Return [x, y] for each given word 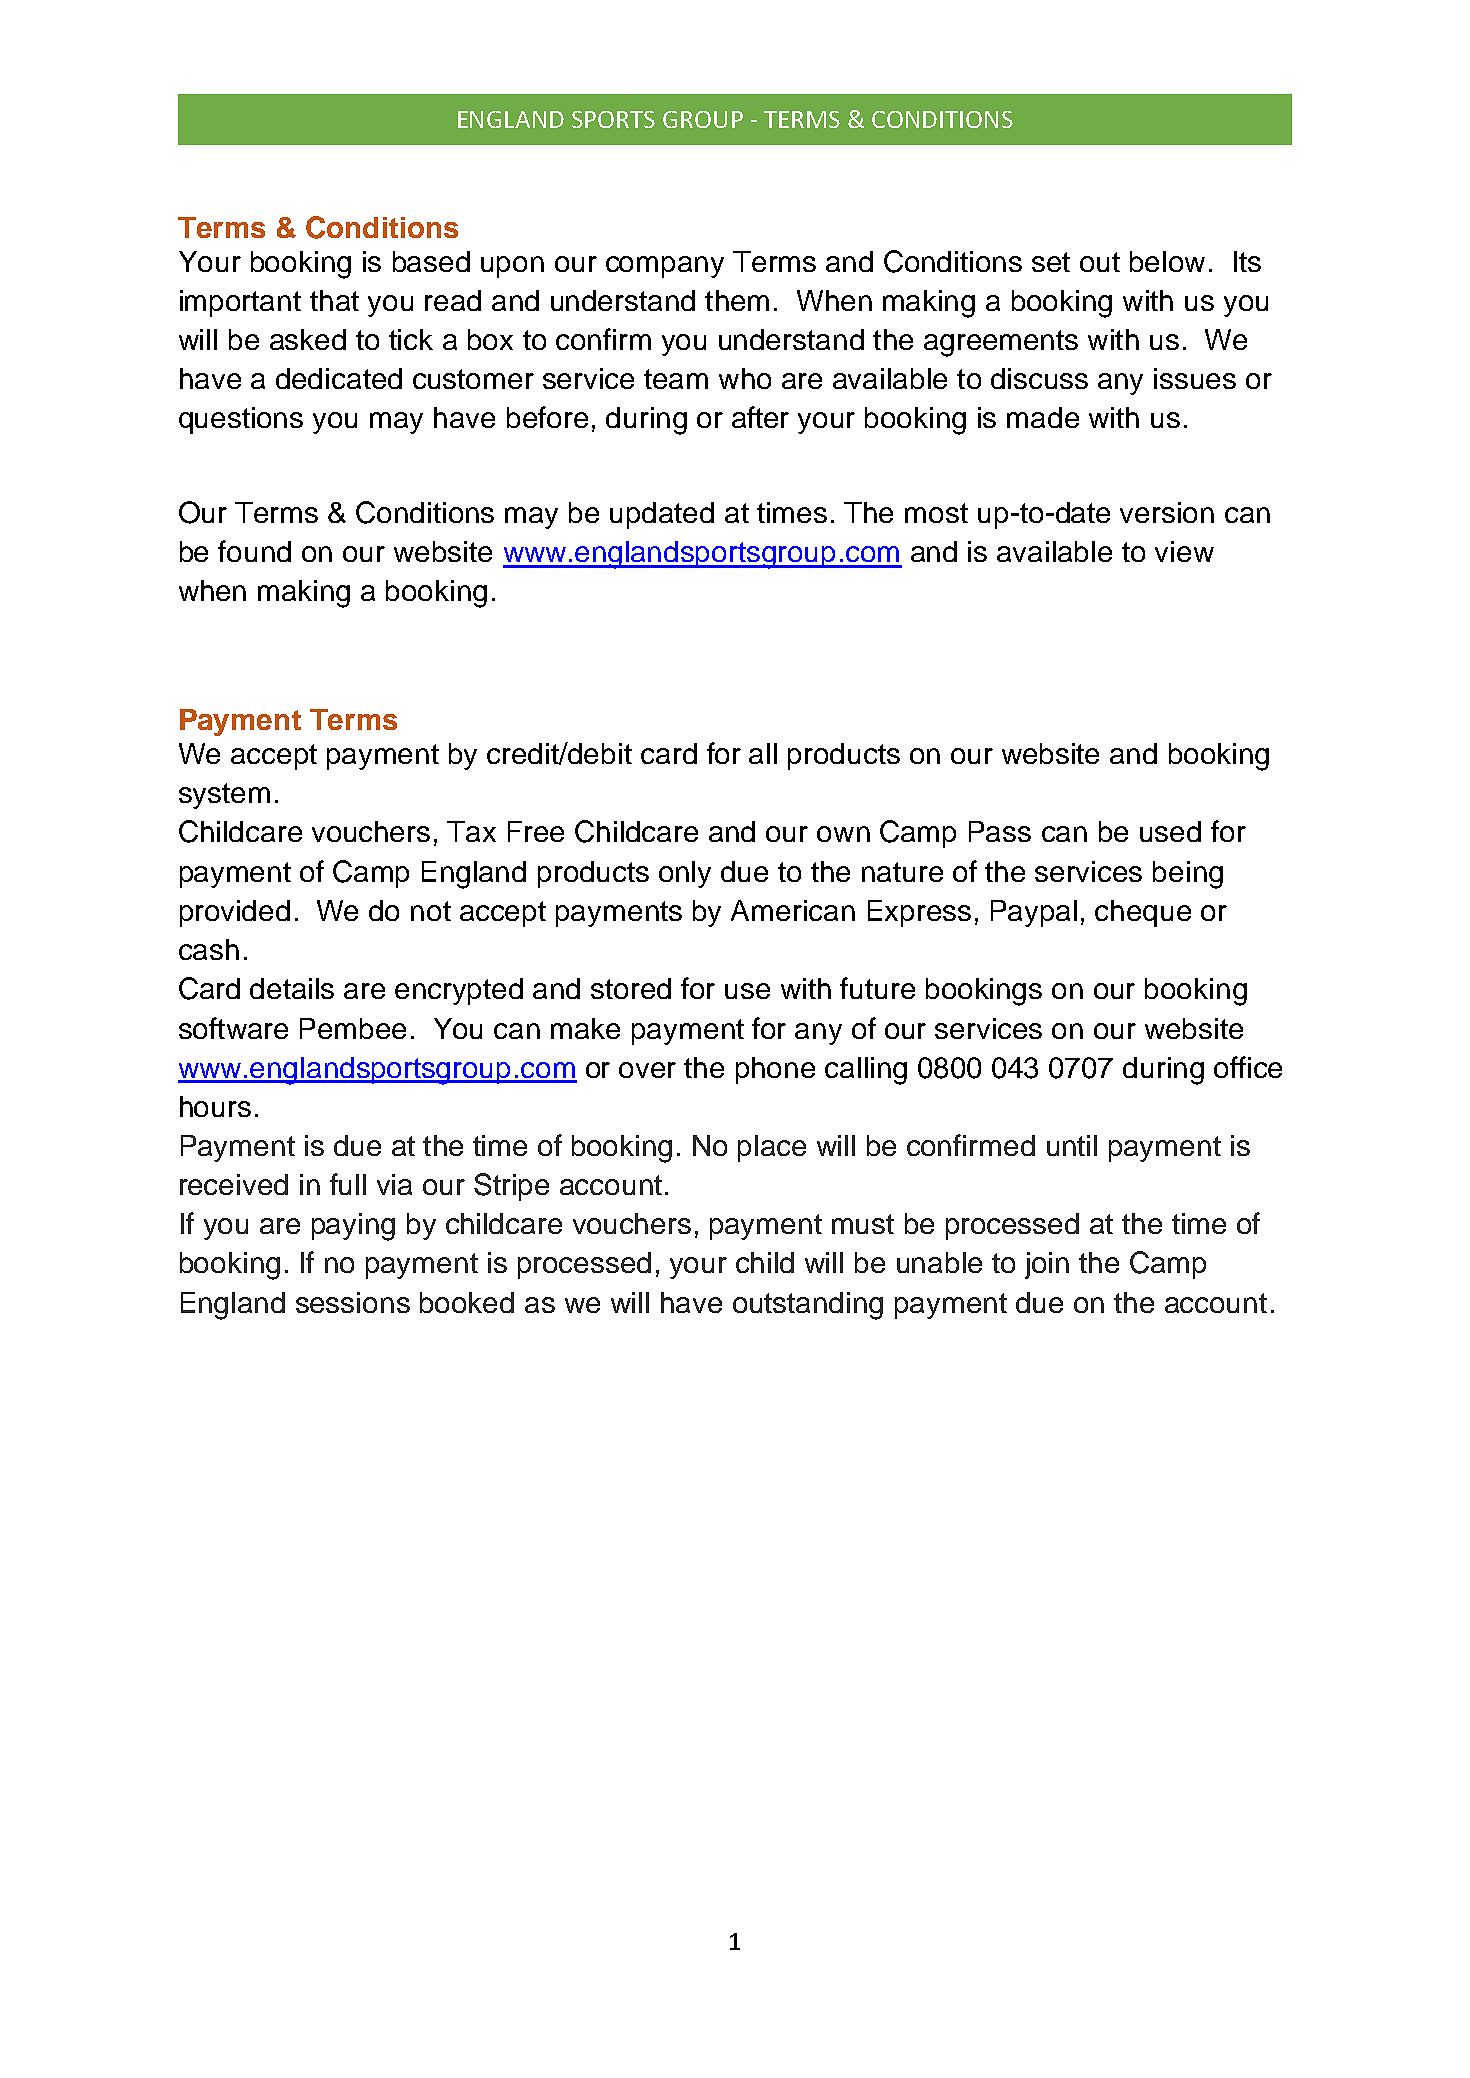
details [292, 988]
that [334, 300]
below [1167, 261]
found [254, 551]
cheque [1143, 913]
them [737, 300]
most [936, 513]
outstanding [808, 1306]
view [1184, 551]
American [793, 910]
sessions [353, 1302]
